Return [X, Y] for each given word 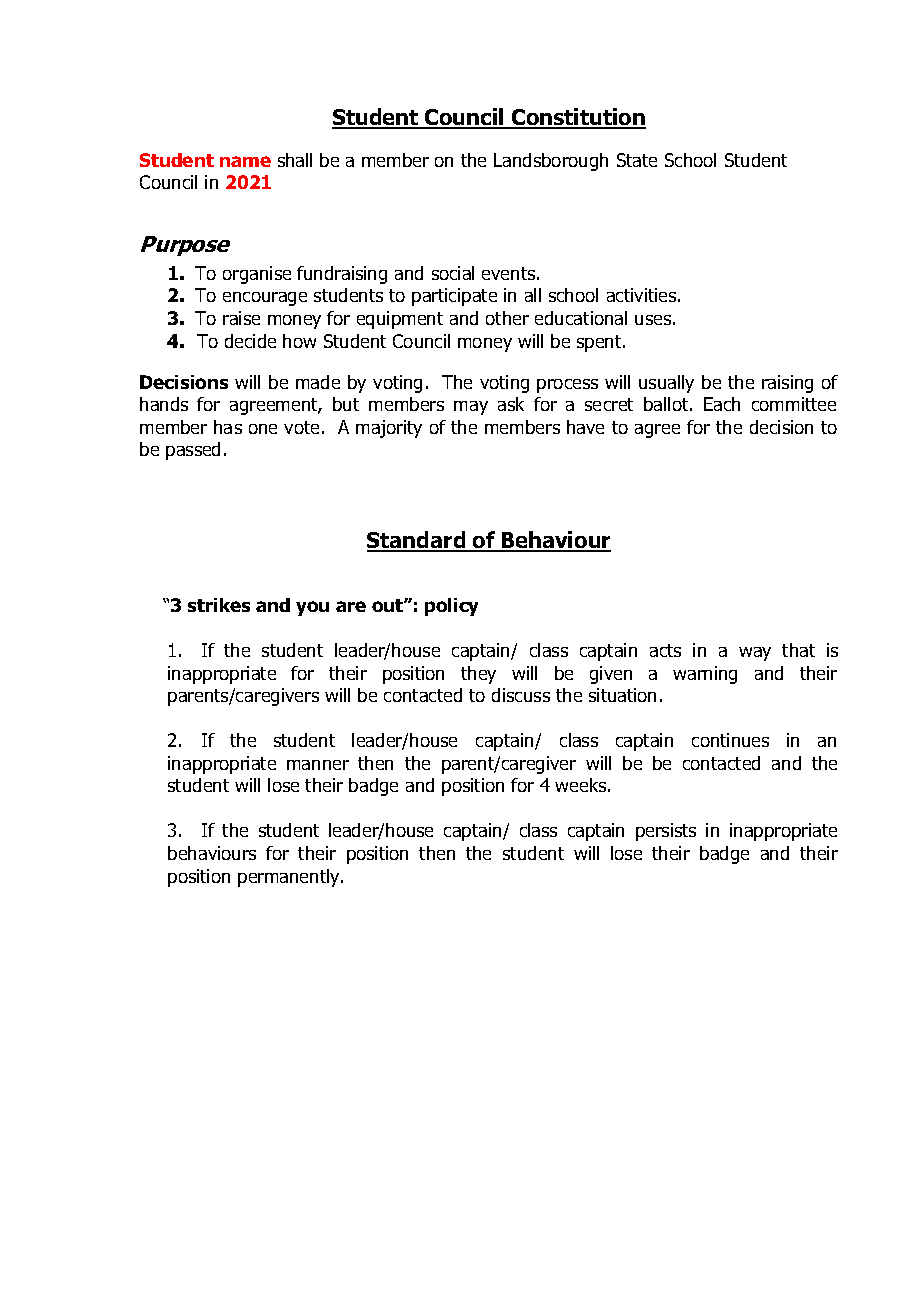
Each [722, 404]
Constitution [578, 118]
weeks [582, 785]
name [245, 161]
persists [666, 832]
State [637, 160]
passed [193, 451]
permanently [290, 878]
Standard [417, 541]
